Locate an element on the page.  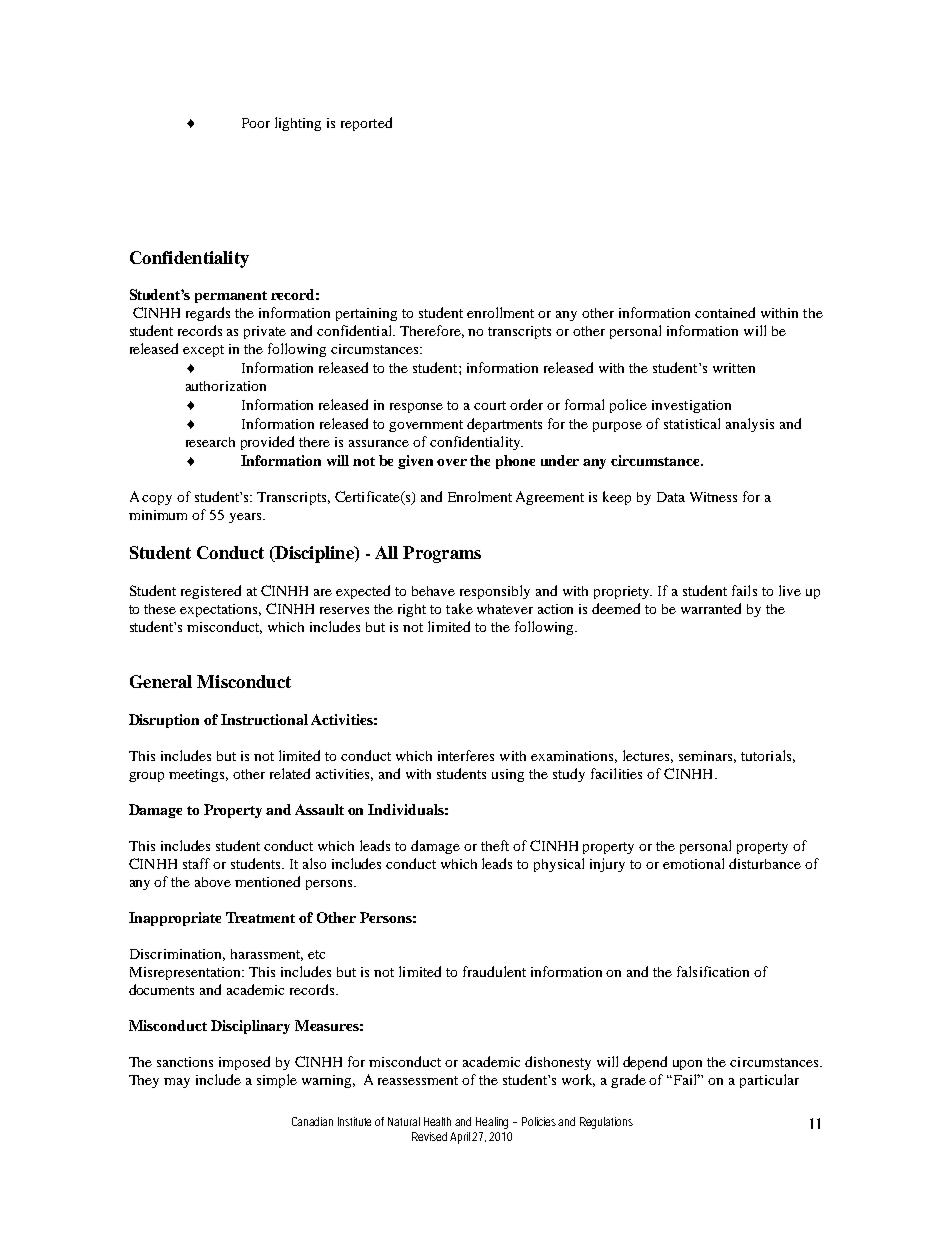
Enrolment is located at coordinates (480, 496).
